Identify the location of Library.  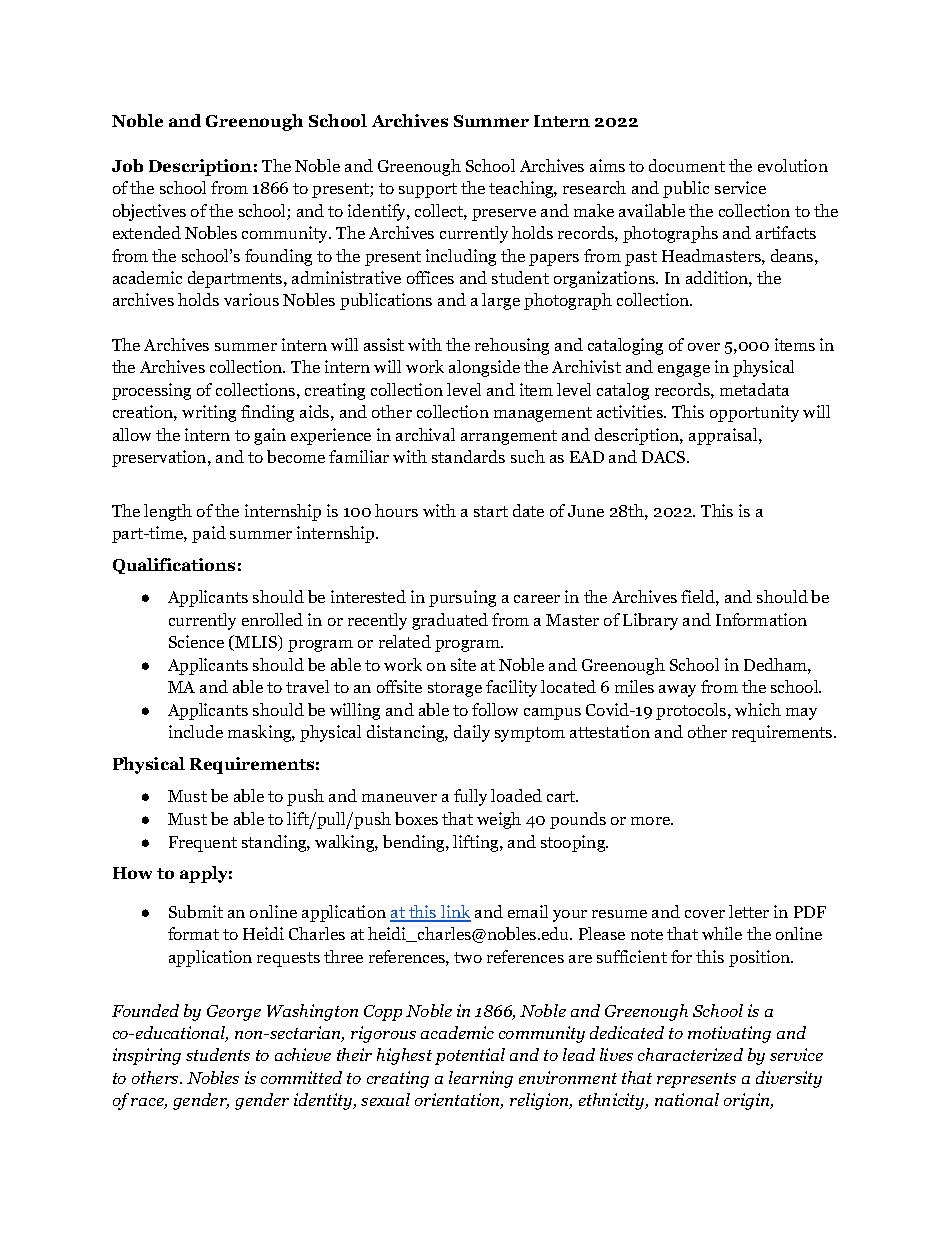
(650, 621).
